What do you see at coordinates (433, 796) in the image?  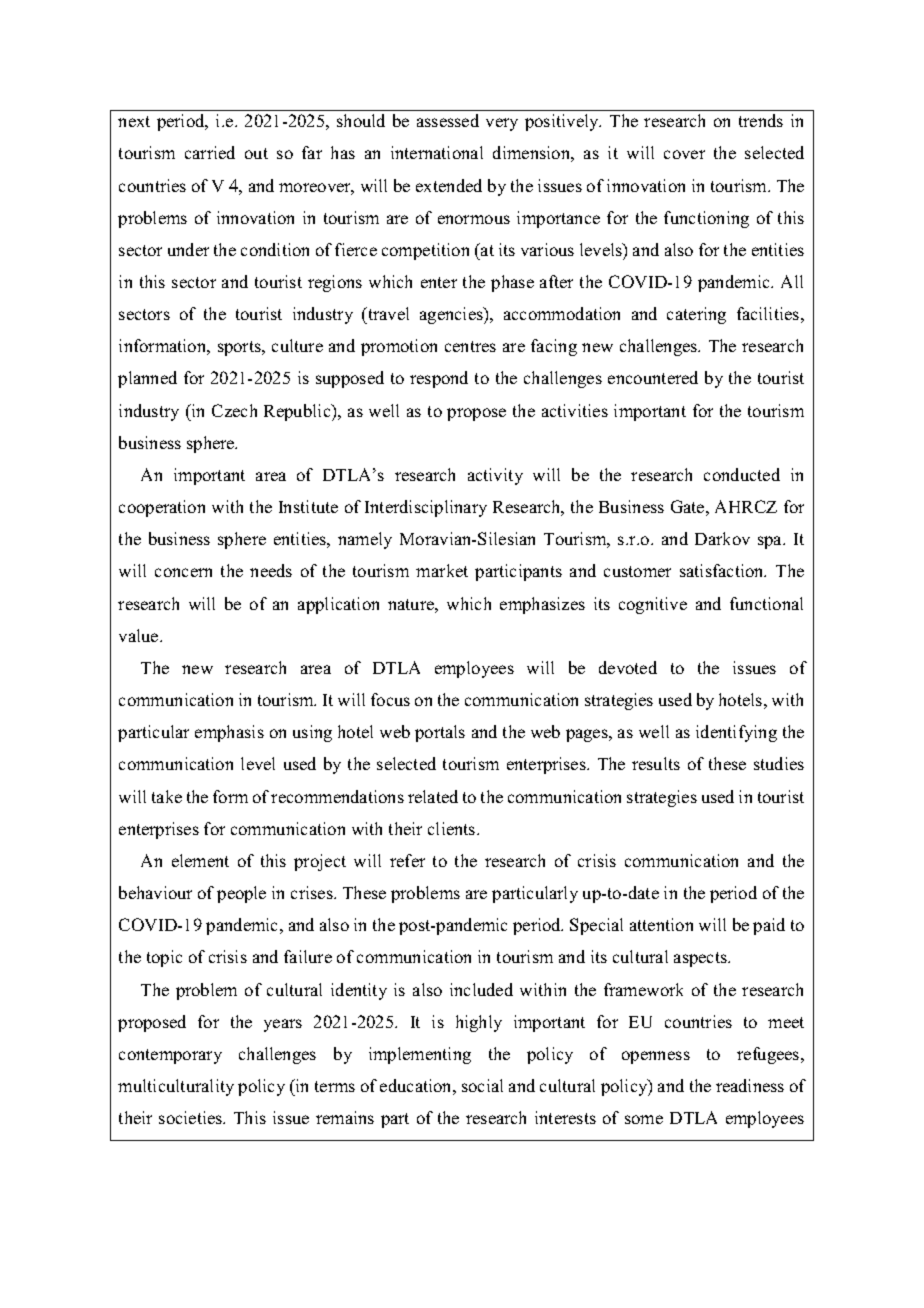 I see `related` at bounding box center [433, 796].
